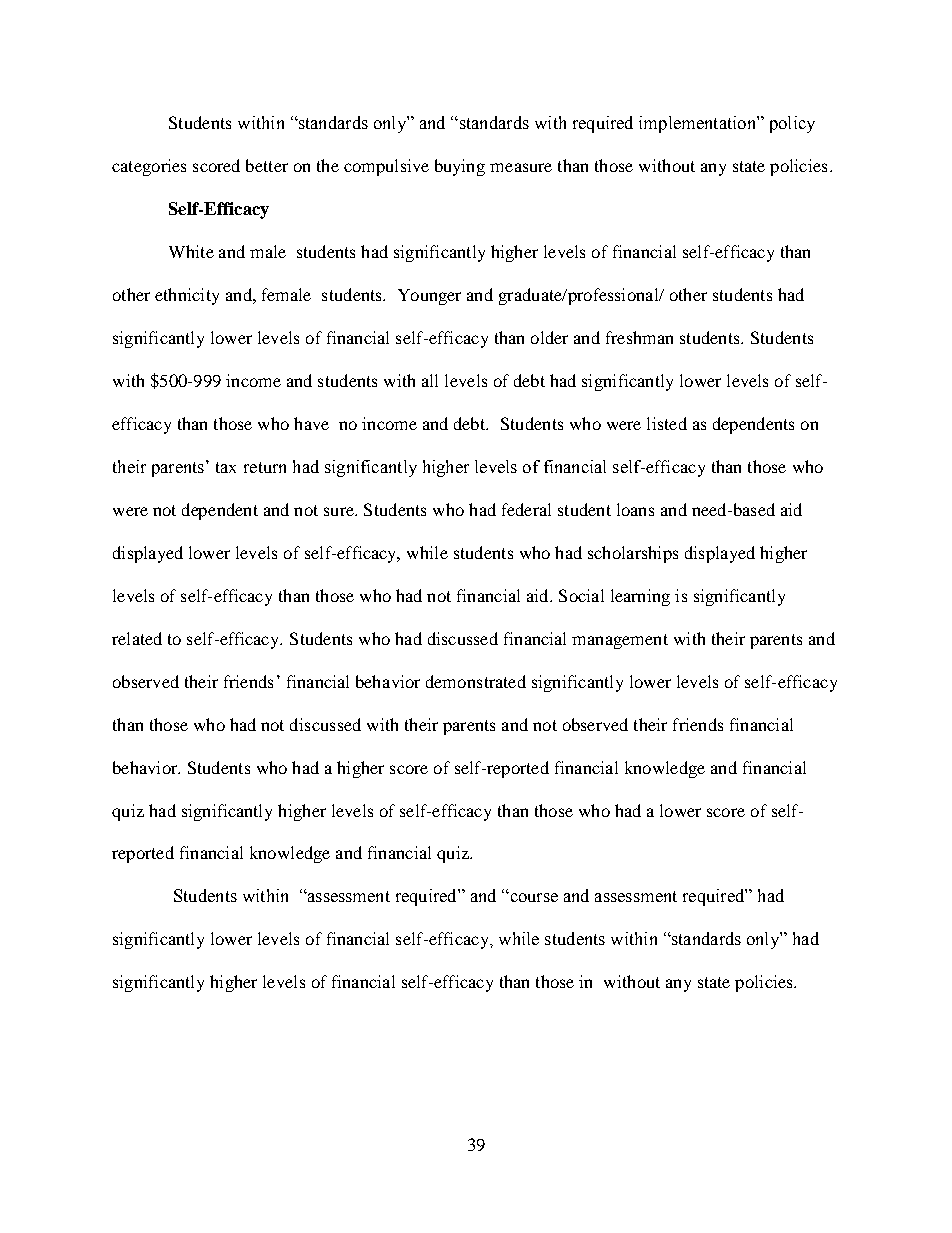  What do you see at coordinates (533, 897) in the document?
I see `course` at bounding box center [533, 897].
